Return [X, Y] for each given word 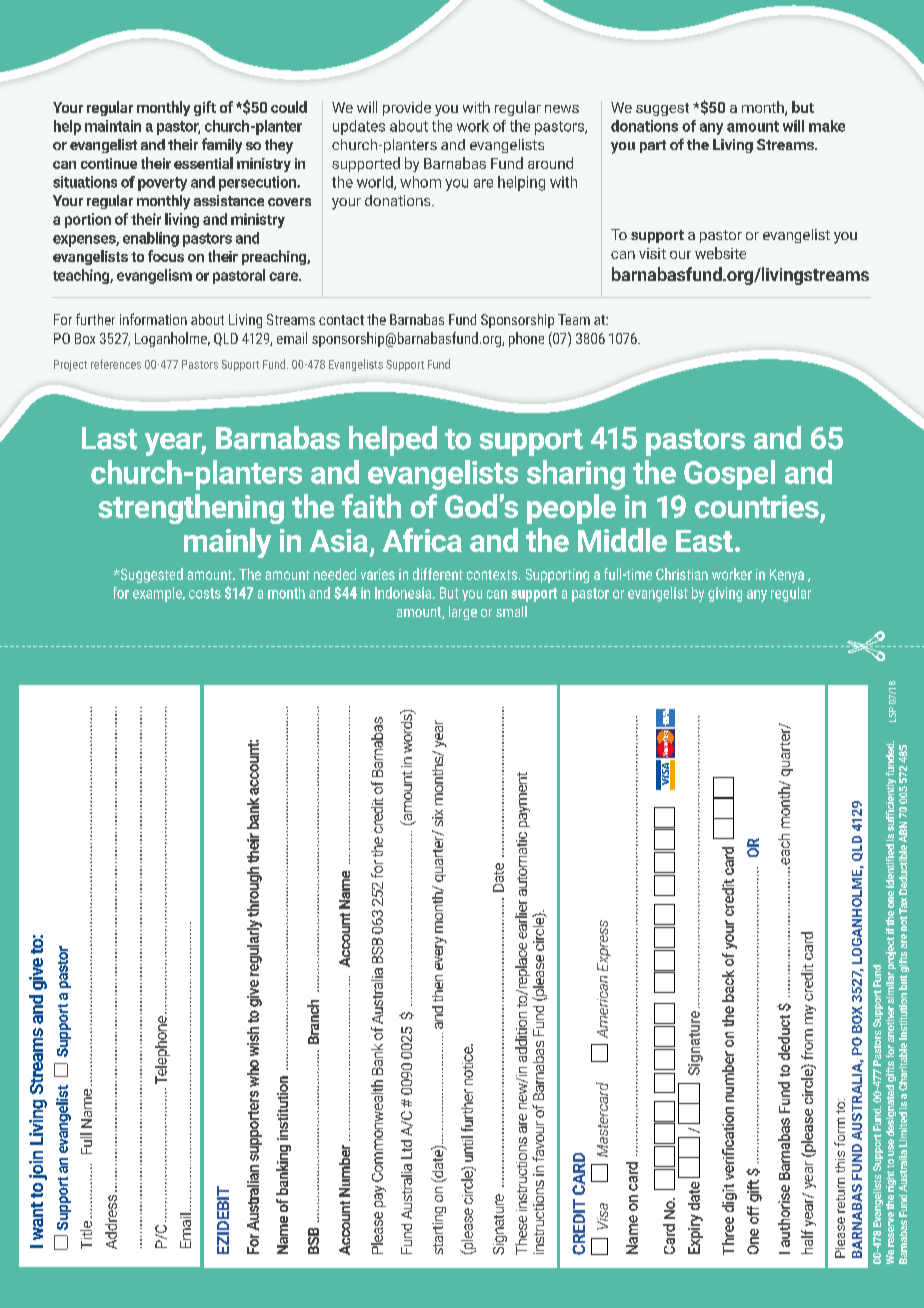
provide [407, 108]
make [827, 126]
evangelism [154, 276]
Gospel [729, 475]
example [158, 594]
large [463, 613]
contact [341, 320]
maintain [113, 126]
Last [109, 438]
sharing [576, 475]
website [720, 253]
